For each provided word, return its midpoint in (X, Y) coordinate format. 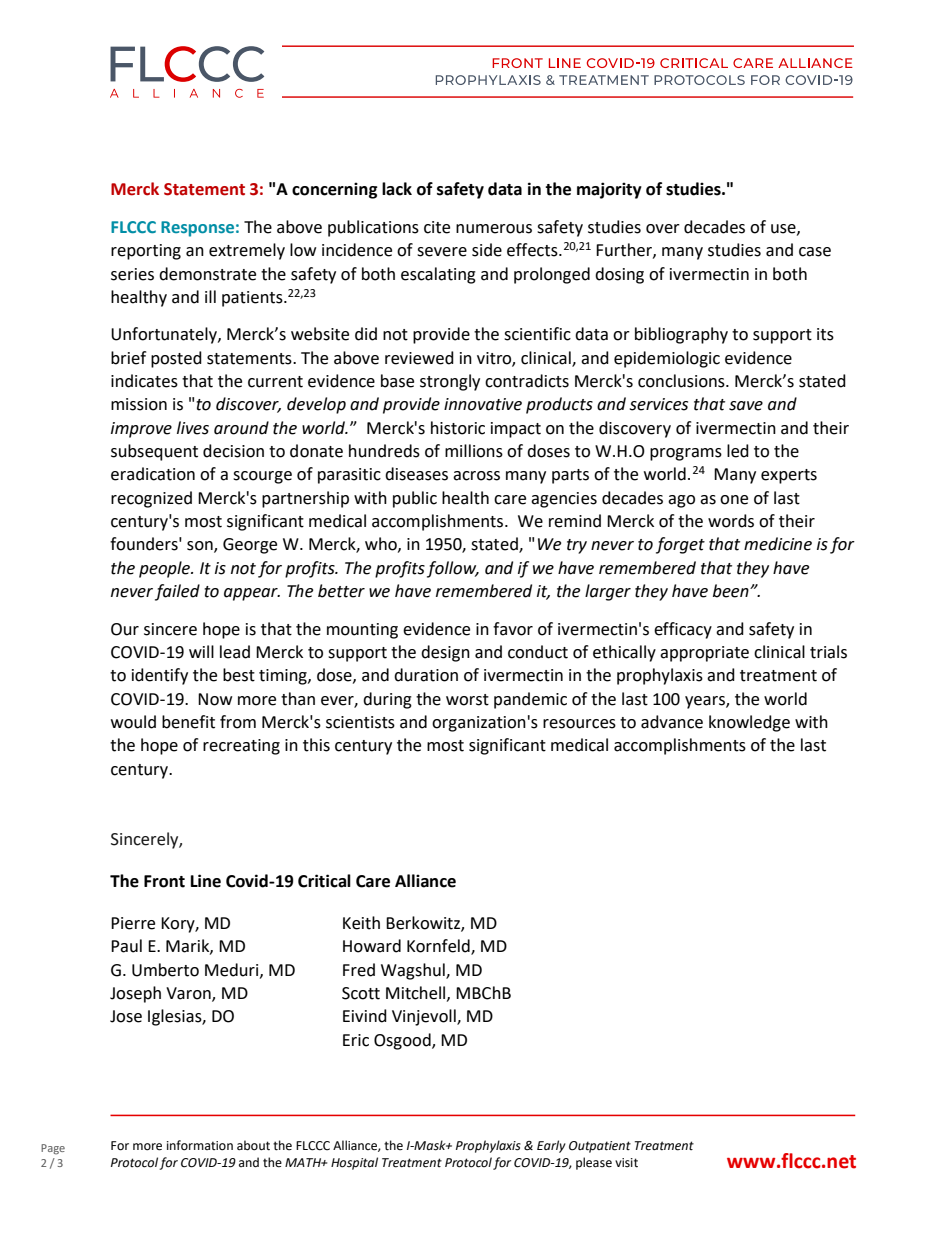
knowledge (749, 723)
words (731, 521)
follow (453, 569)
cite (437, 227)
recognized (151, 499)
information (200, 1145)
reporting (146, 252)
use (784, 229)
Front (164, 881)
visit (626, 1163)
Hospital (354, 1163)
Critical (324, 881)
